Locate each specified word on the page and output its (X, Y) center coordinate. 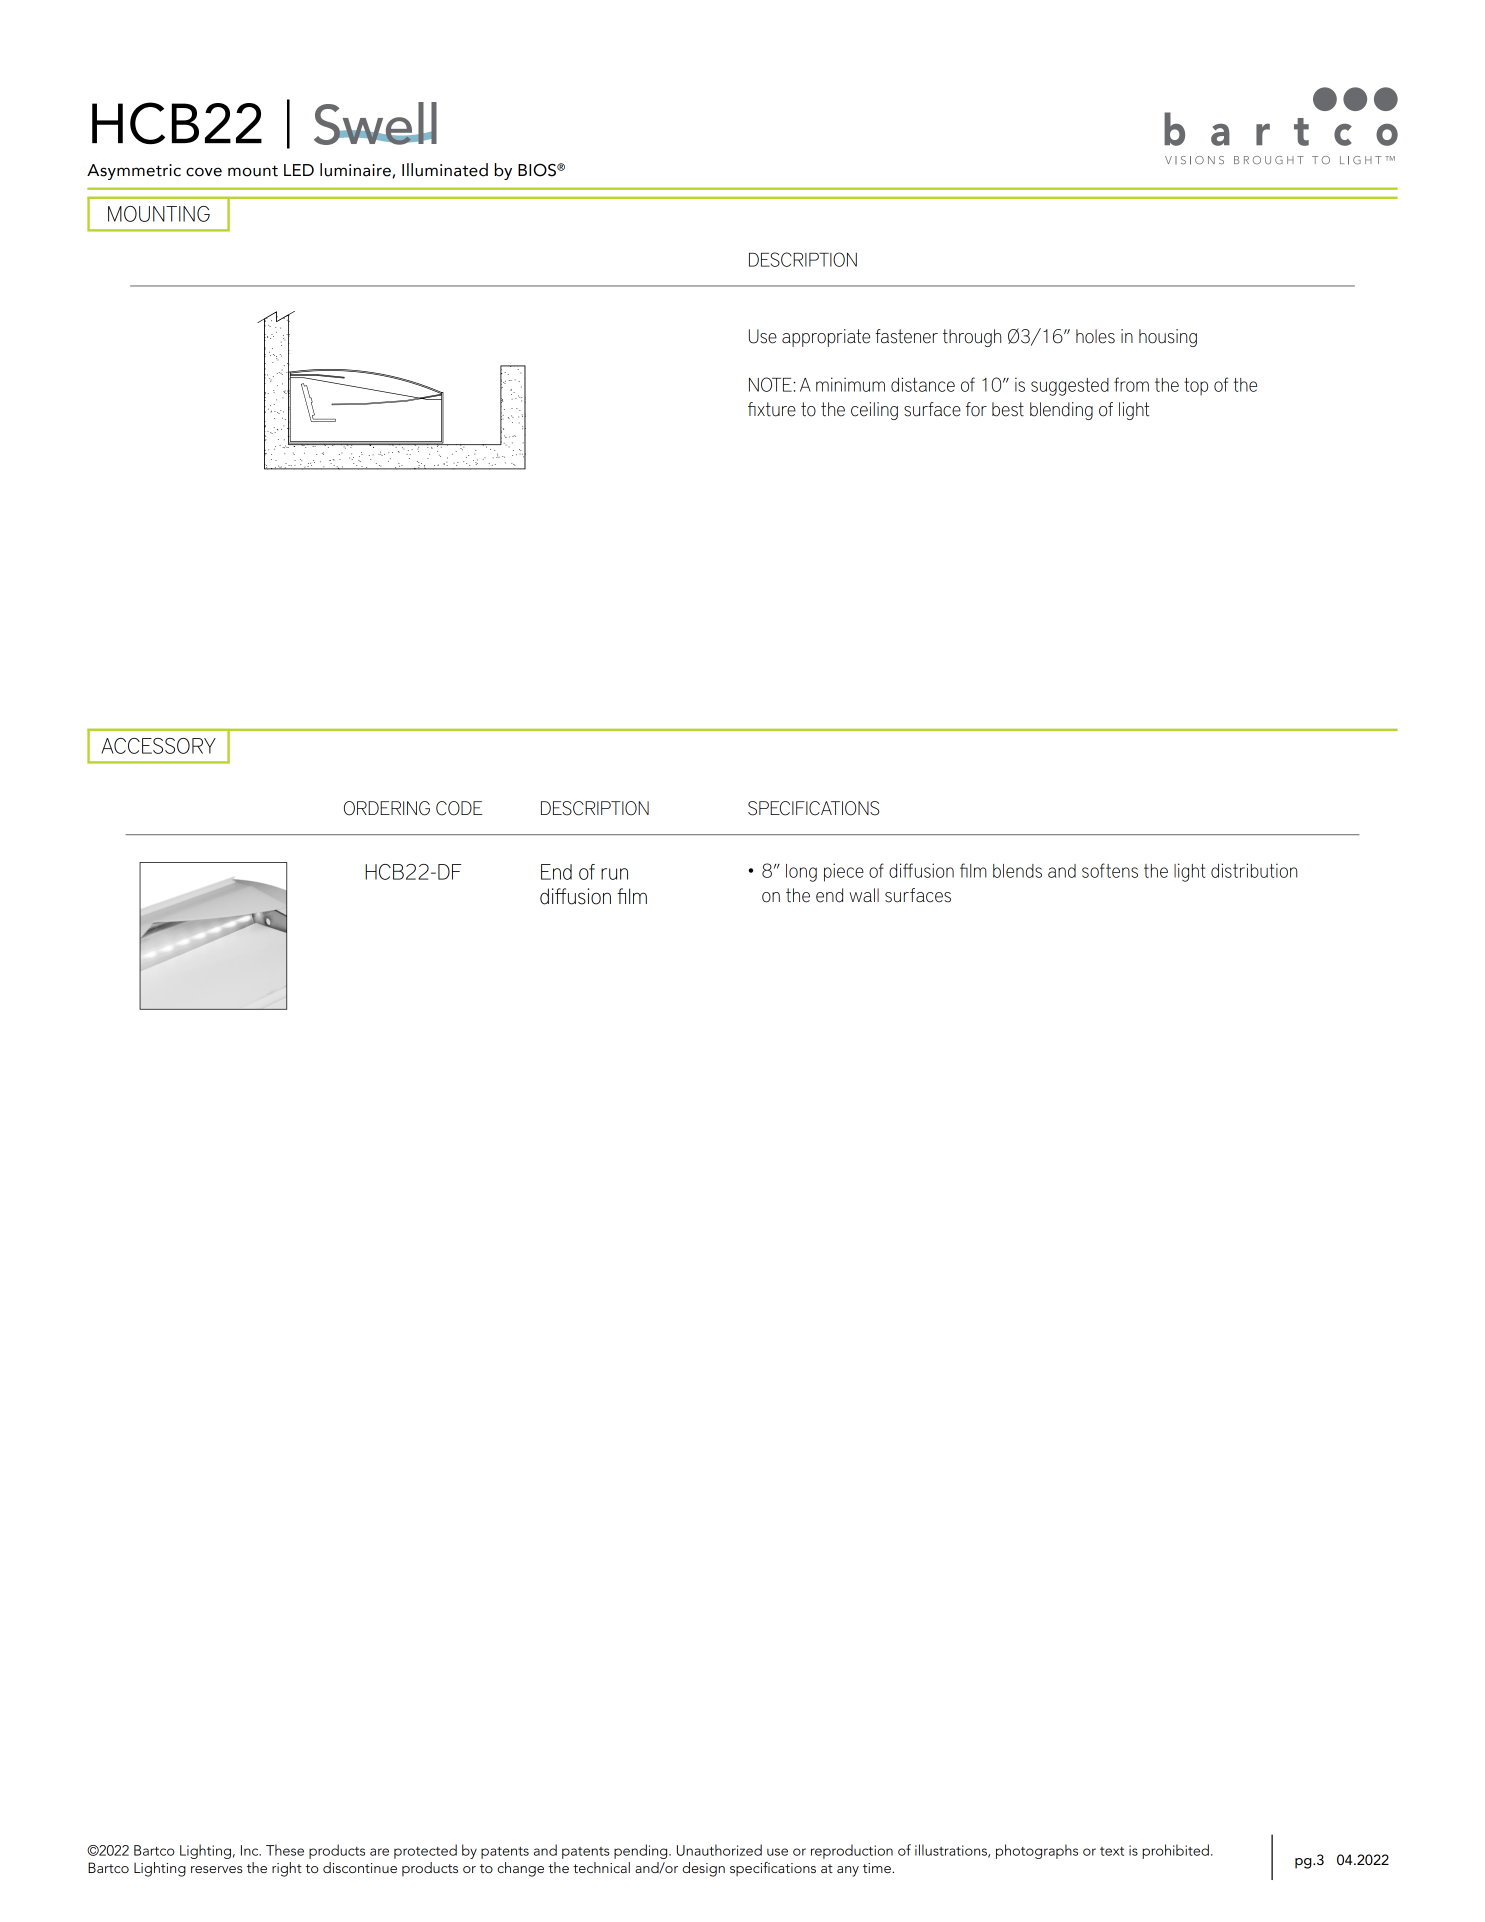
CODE (459, 808)
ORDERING (387, 808)
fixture (772, 409)
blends (1017, 871)
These (285, 1850)
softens (1110, 870)
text (1112, 1851)
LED (299, 170)
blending (1061, 411)
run (614, 874)
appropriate (826, 338)
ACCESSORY (158, 746)
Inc (251, 1850)
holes (1095, 336)
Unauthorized (719, 1850)
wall (864, 895)
